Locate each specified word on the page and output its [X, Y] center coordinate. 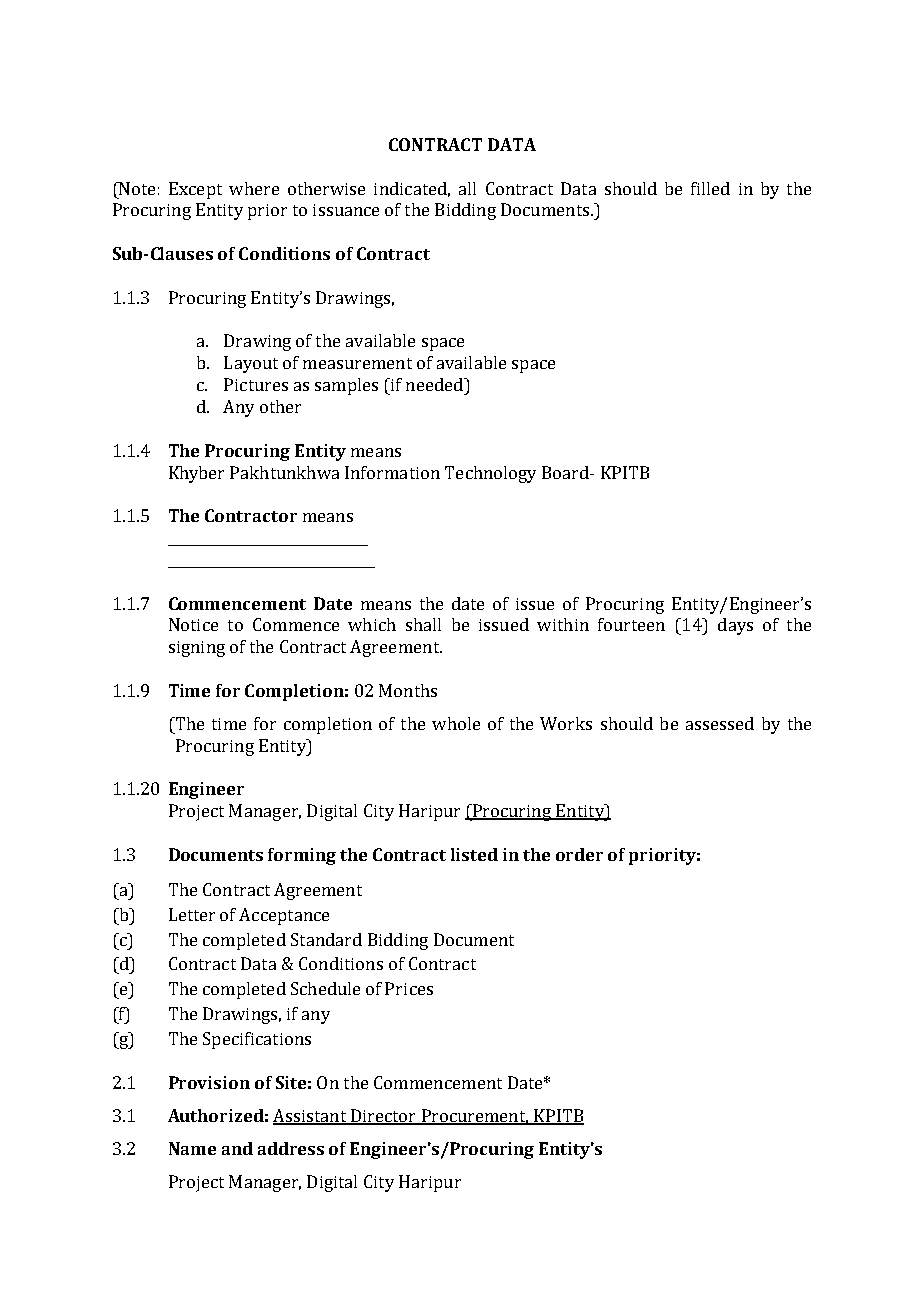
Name [192, 1148]
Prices [409, 988]
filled [710, 188]
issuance [346, 210]
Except [195, 190]
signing [197, 649]
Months [408, 690]
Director [384, 1117]
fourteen [631, 624]
